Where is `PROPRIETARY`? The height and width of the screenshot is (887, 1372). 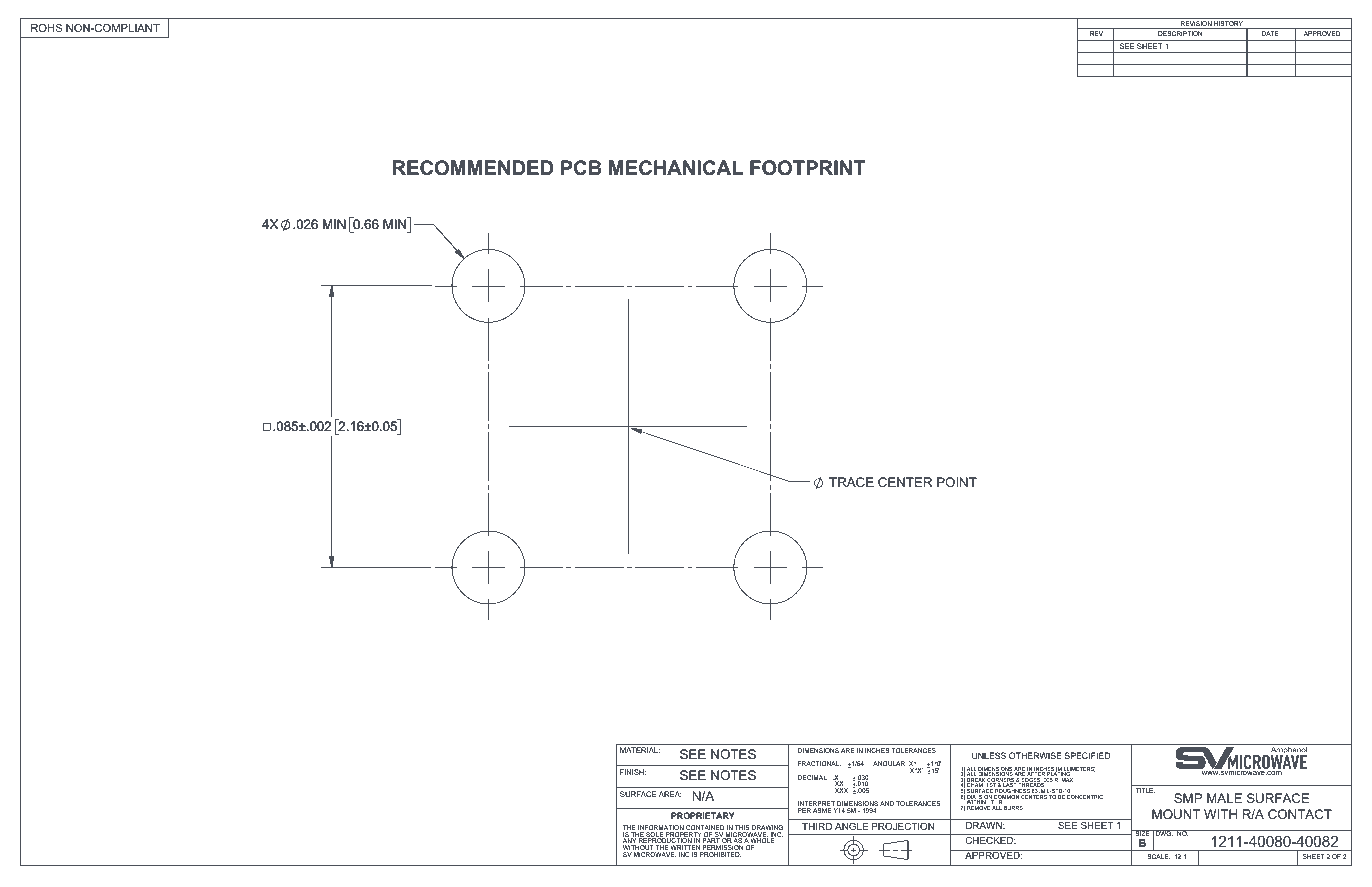
PROPRIETARY is located at coordinates (703, 815).
